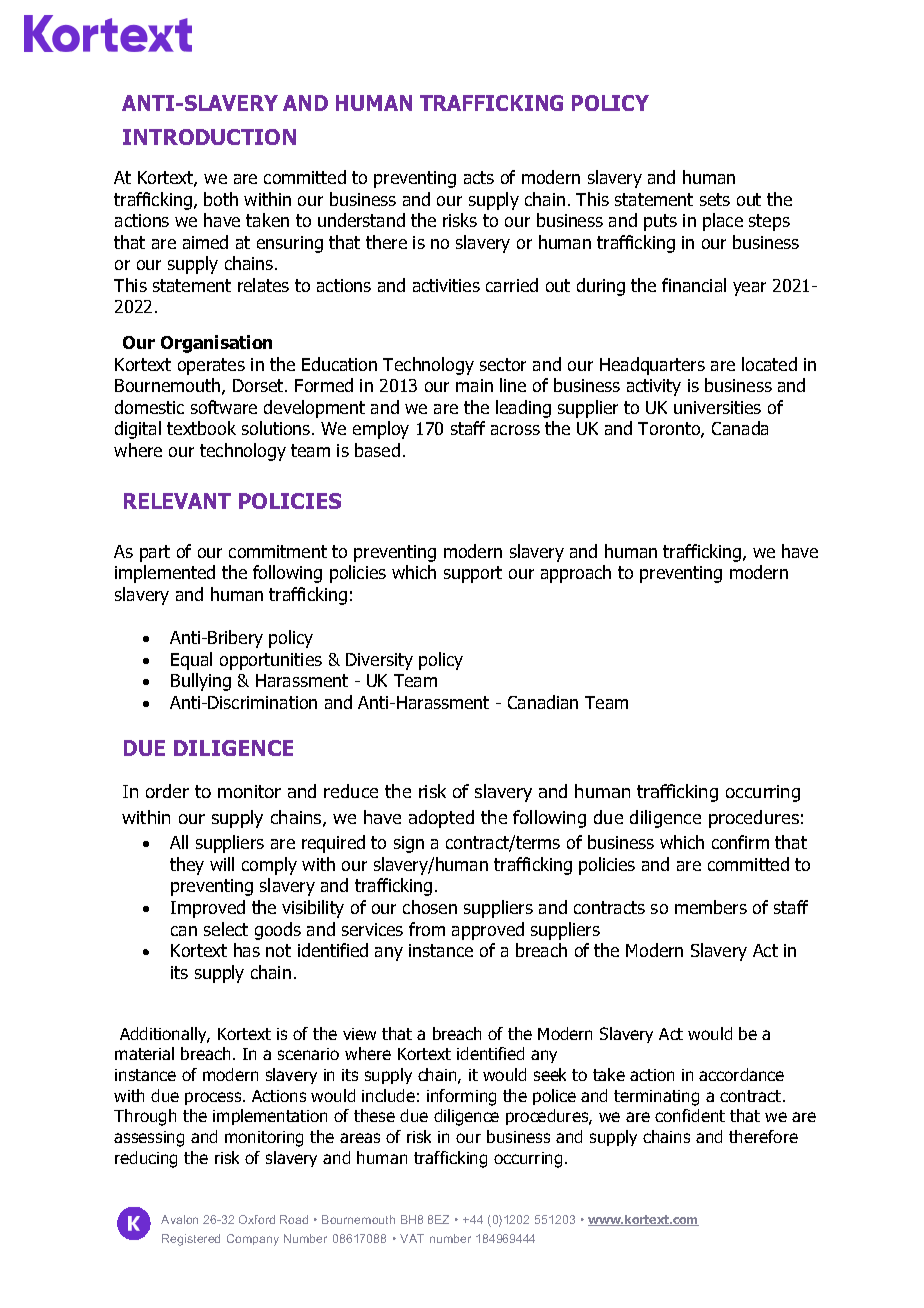 This screenshot has width=924, height=1308. Describe the element at coordinates (412, 1238) in the screenshot. I see `VAT` at that location.
